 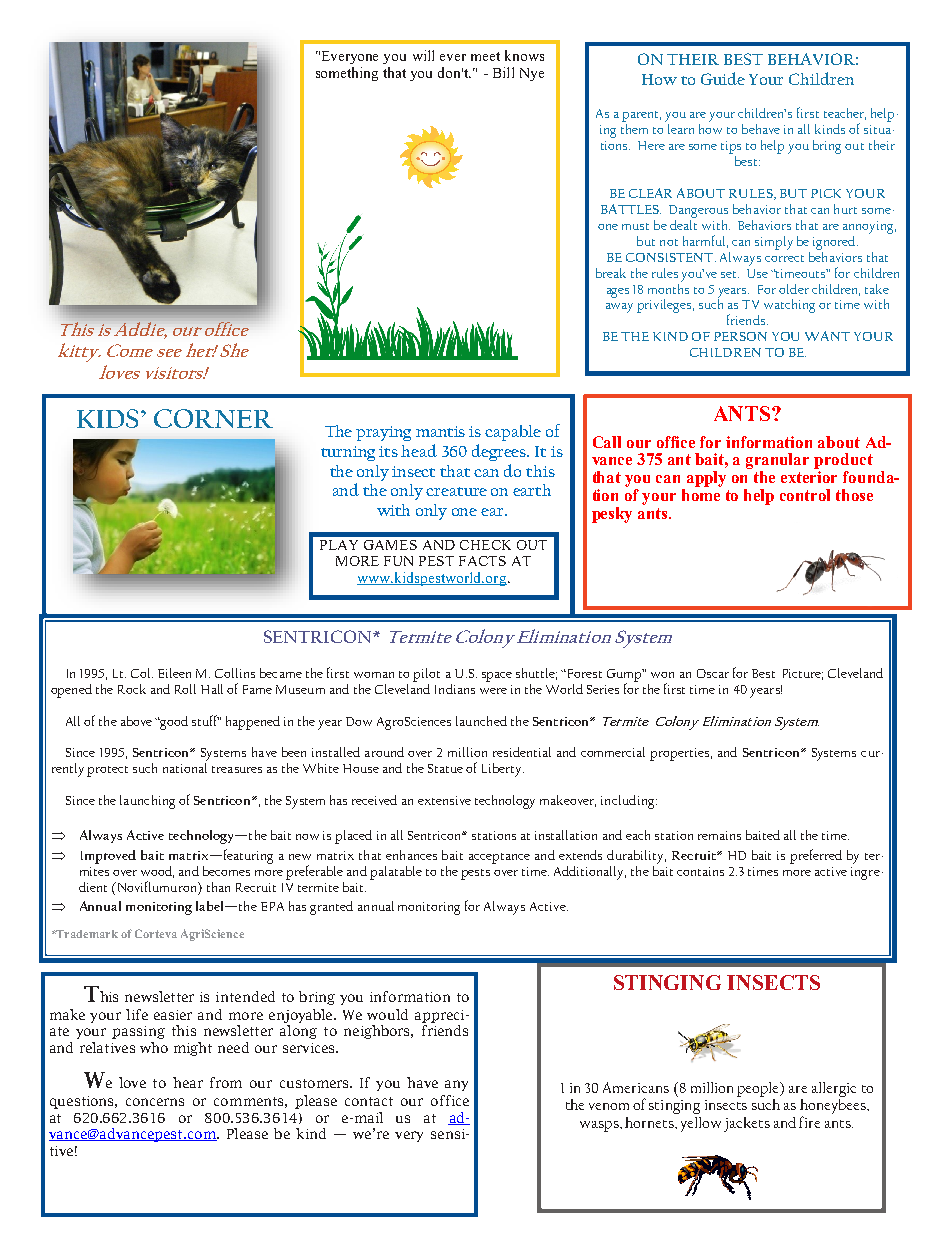 I want to click on Eileen, so click(x=174, y=673).
